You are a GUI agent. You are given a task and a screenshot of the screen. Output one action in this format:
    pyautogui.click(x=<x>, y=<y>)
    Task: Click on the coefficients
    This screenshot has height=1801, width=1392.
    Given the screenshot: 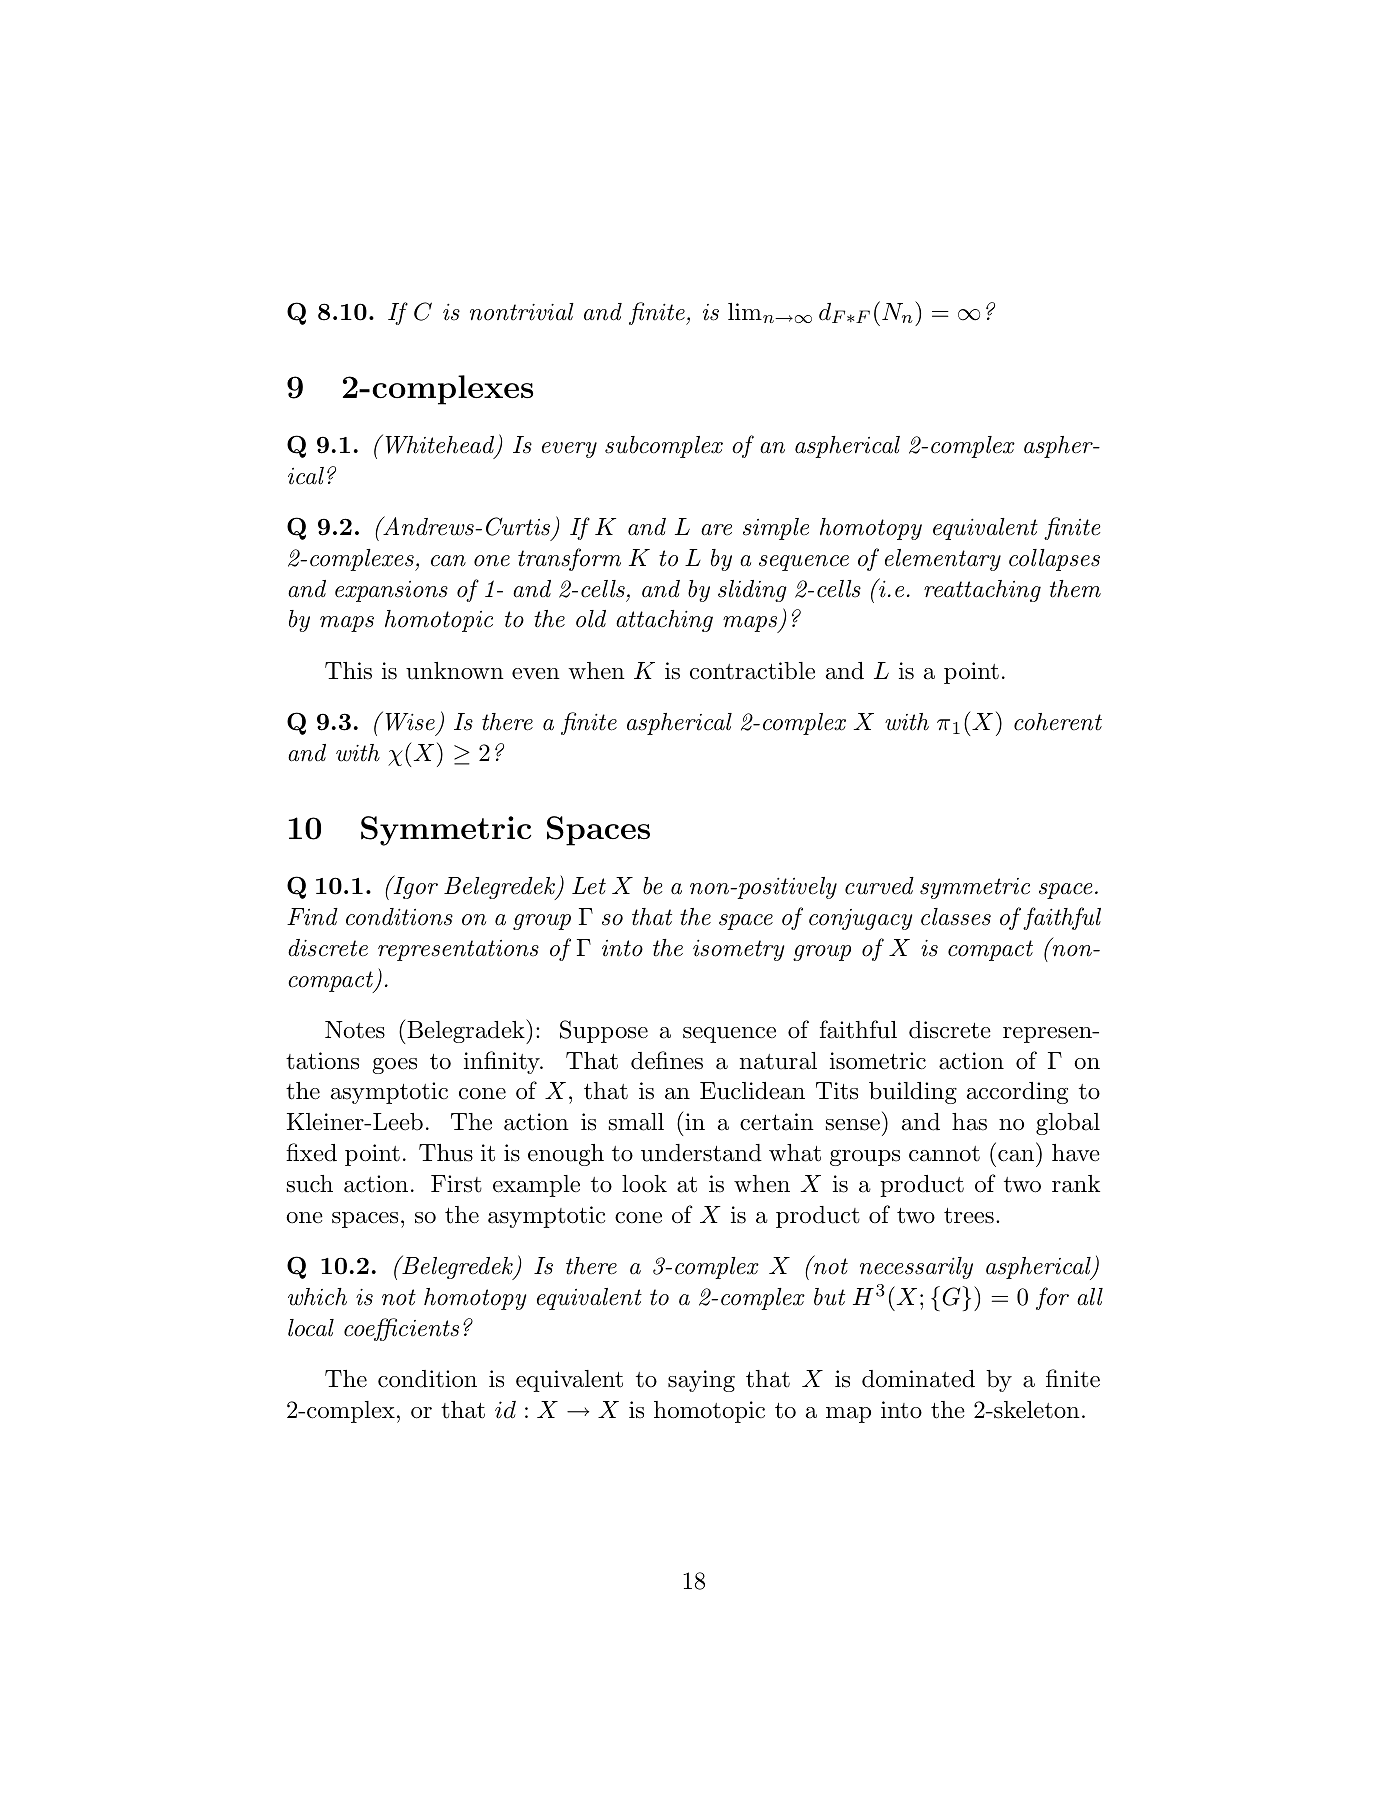 What is the action you would take?
    pyautogui.click(x=401, y=1329)
